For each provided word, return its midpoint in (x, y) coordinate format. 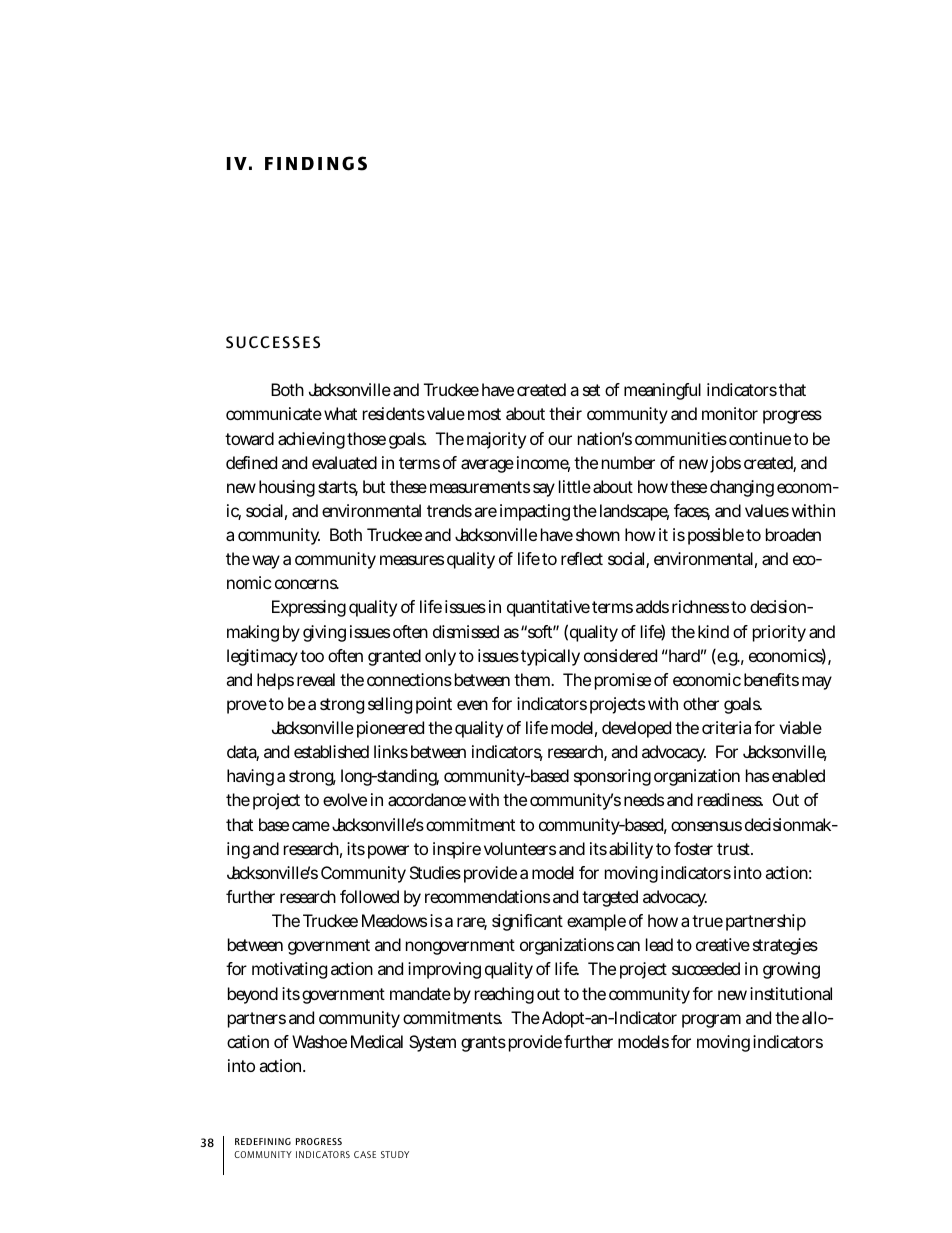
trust (735, 849)
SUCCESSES (273, 342)
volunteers (520, 848)
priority (779, 633)
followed (369, 896)
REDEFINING (263, 1141)
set (591, 390)
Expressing (309, 608)
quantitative (548, 608)
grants (483, 1044)
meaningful (662, 391)
